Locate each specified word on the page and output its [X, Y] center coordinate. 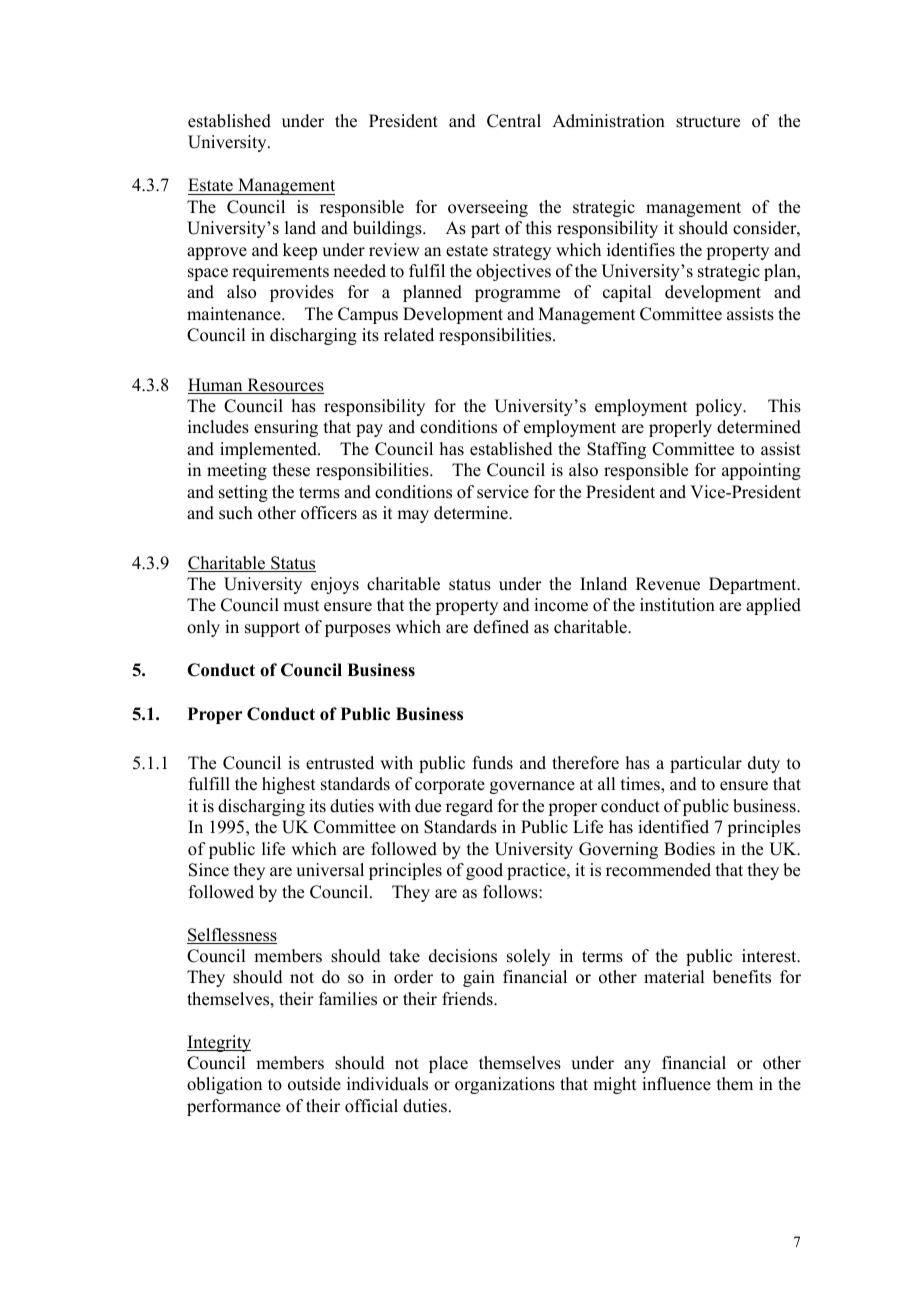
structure [708, 122]
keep [300, 251]
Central [514, 121]
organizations [505, 1085]
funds [493, 763]
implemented [269, 450]
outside [314, 1084]
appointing [761, 471]
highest [288, 785]
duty [764, 764]
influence [676, 1084]
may [413, 516]
